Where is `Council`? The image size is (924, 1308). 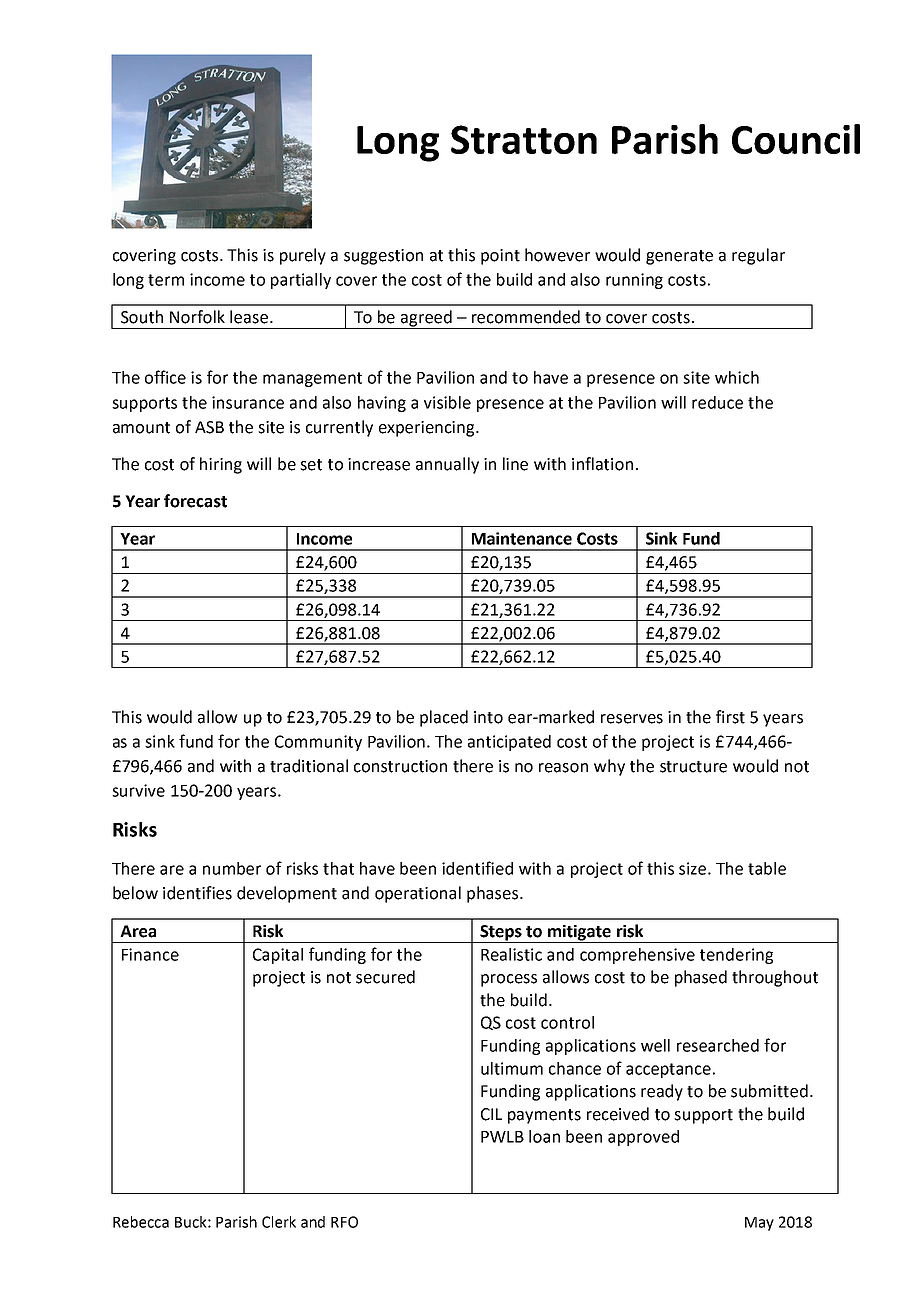
Council is located at coordinates (796, 139).
